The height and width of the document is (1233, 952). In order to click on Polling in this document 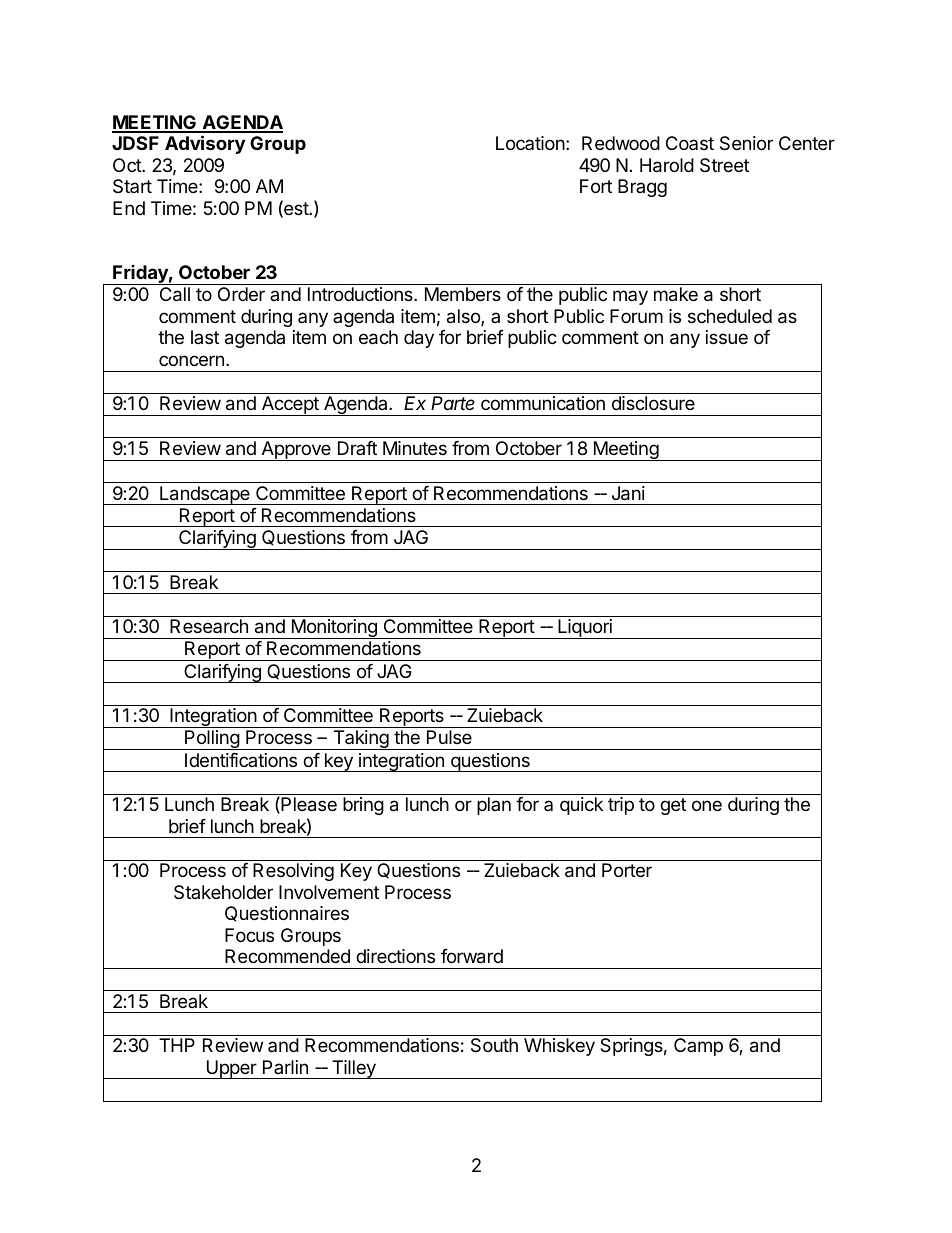, I will do `click(212, 740)`.
